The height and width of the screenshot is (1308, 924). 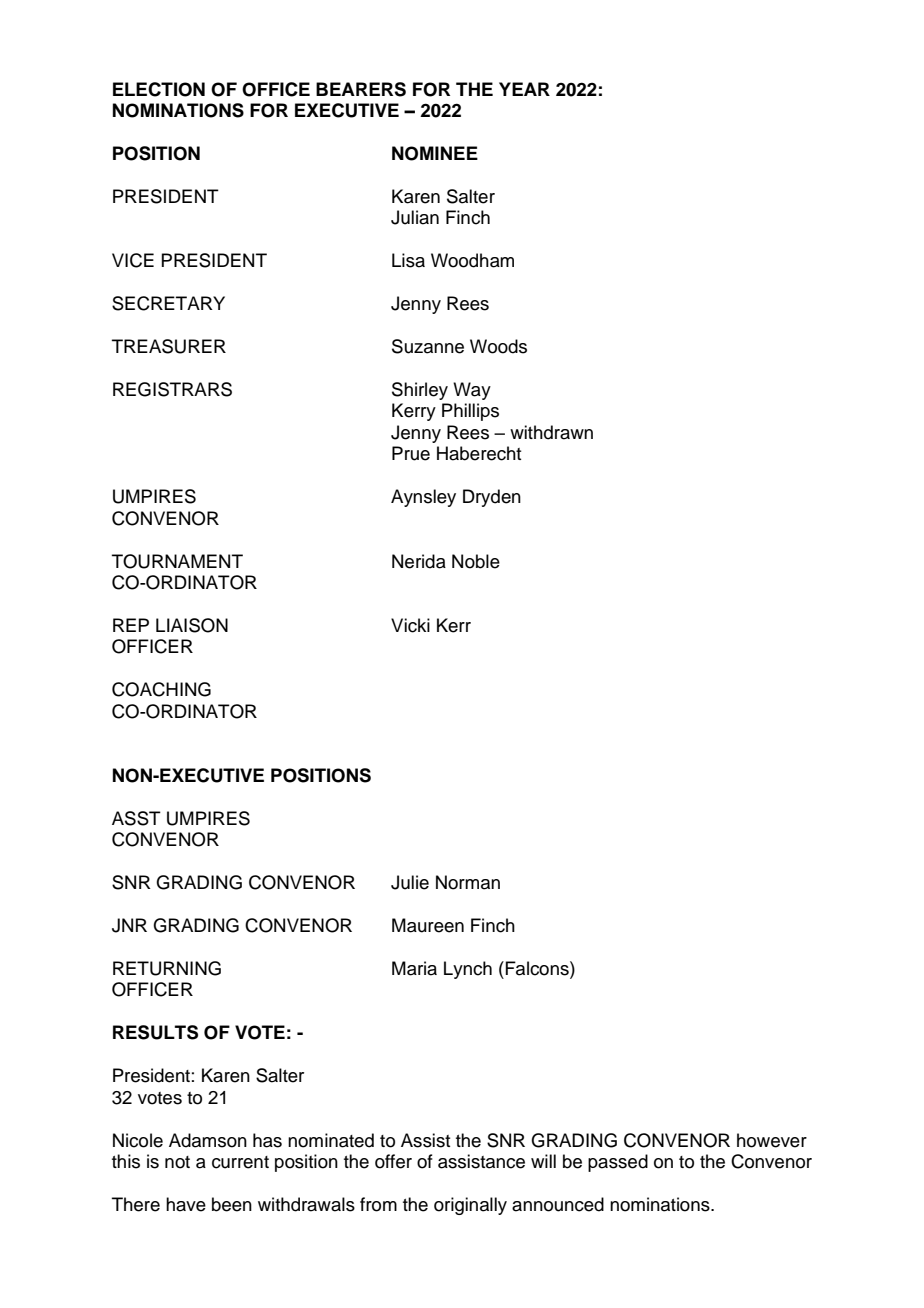 What do you see at coordinates (524, 89) in the screenshot?
I see `YEAR` at bounding box center [524, 89].
